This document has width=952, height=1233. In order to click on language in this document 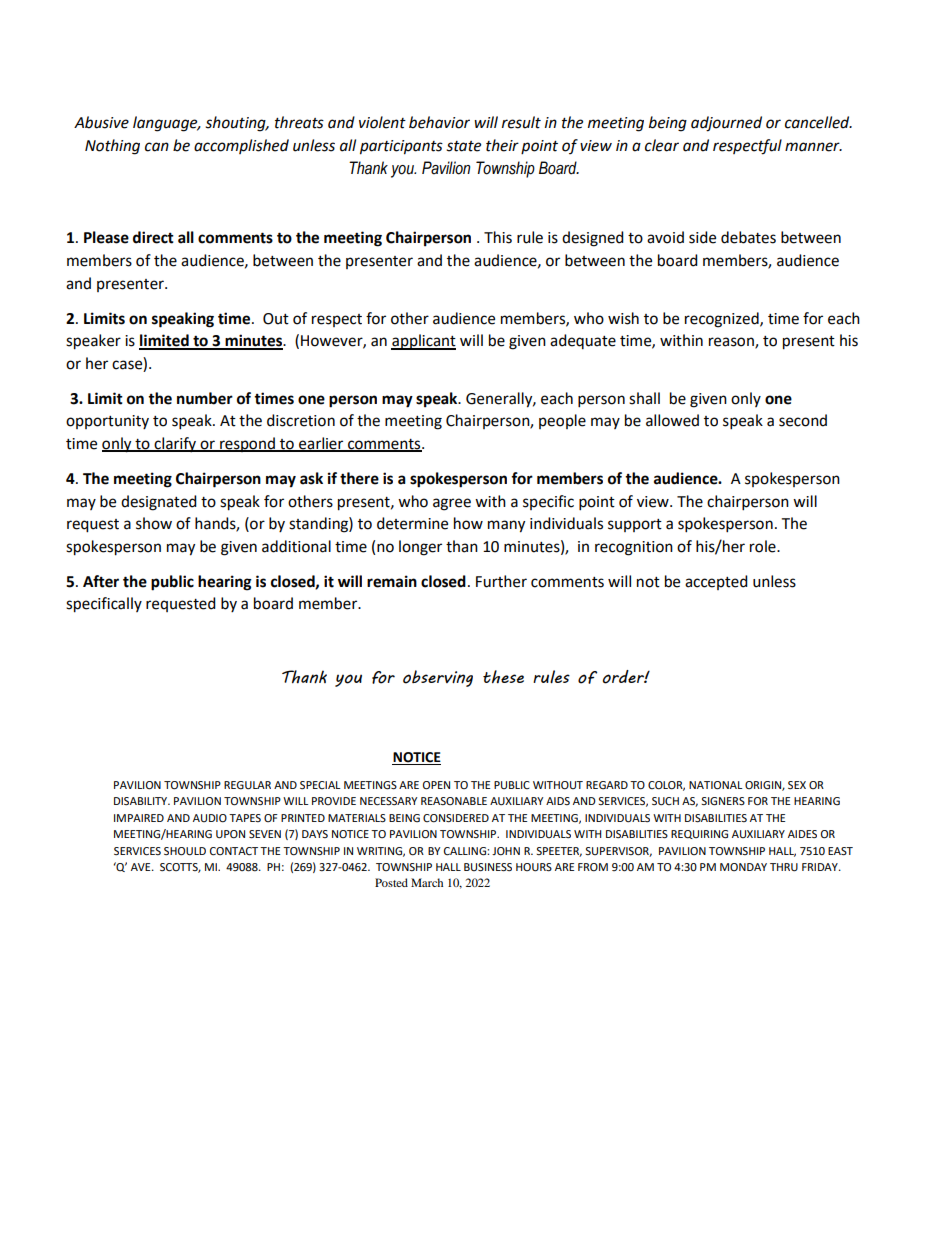, I will do `click(166, 124)`.
